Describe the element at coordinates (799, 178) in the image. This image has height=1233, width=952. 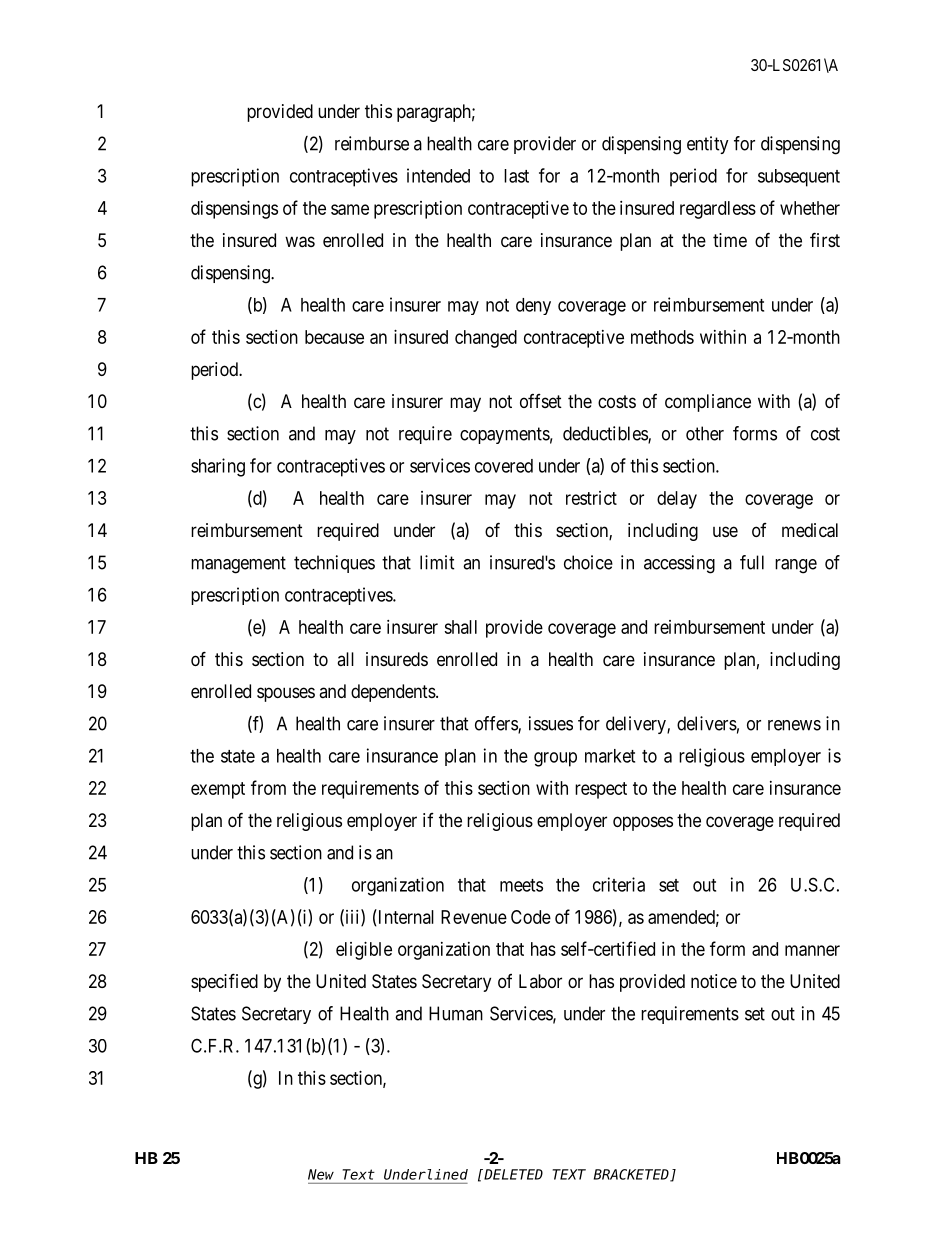
I see `subsequent` at that location.
